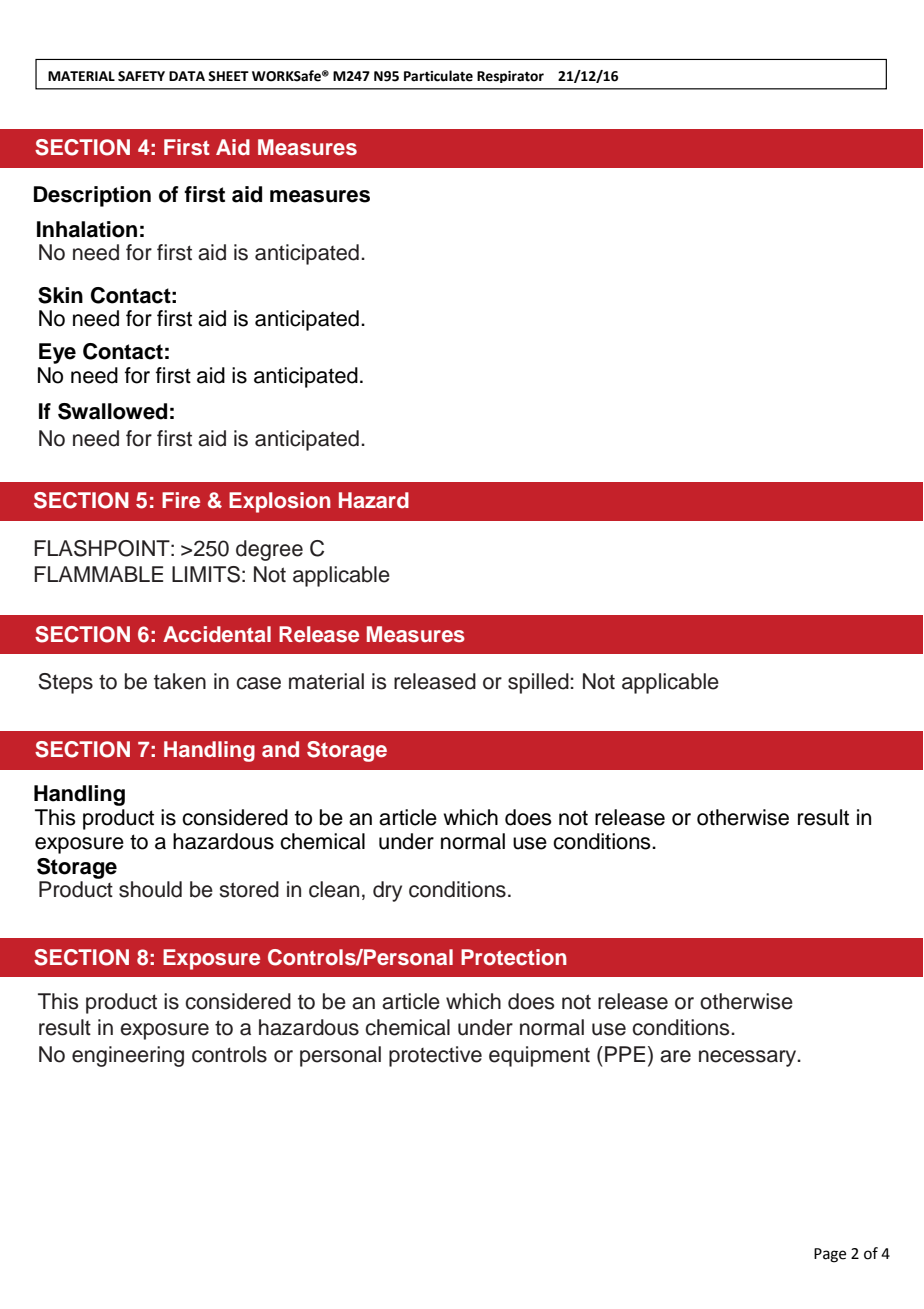 The height and width of the document is (1309, 924). Describe the element at coordinates (128, 1056) in the document. I see `engineering` at that location.
